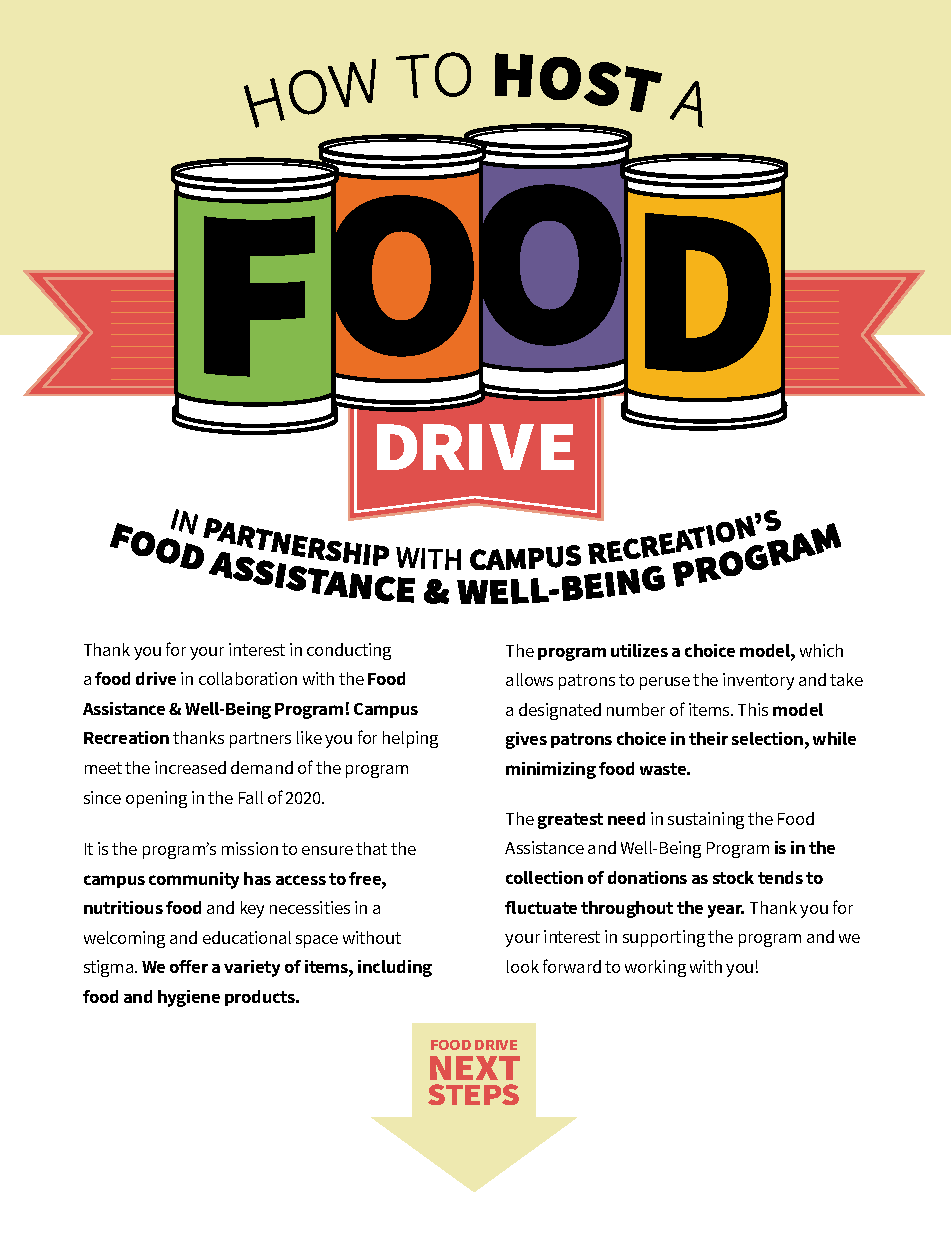 The height and width of the screenshot is (1233, 952). Describe the element at coordinates (780, 877) in the screenshot. I see `tends` at that location.
